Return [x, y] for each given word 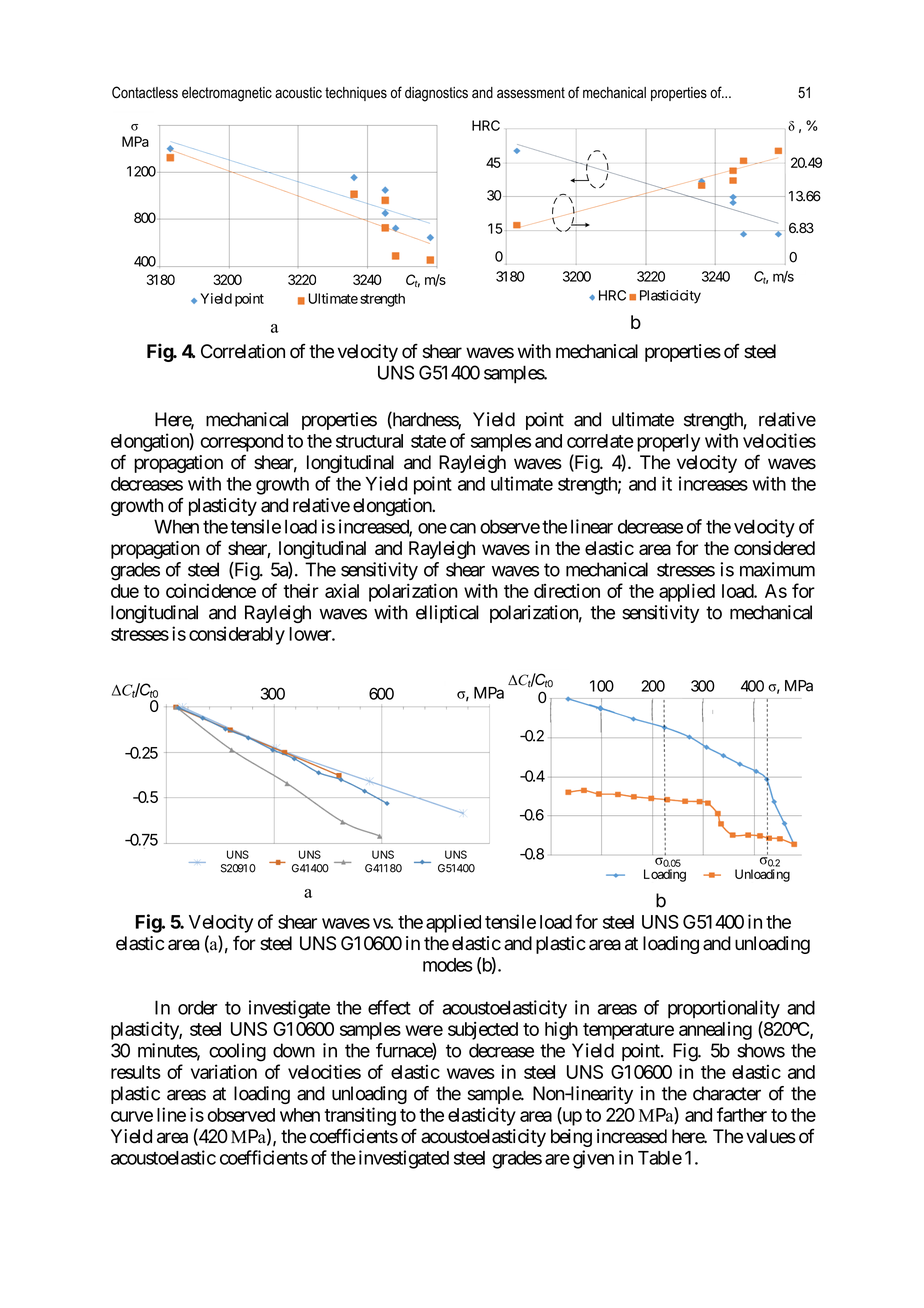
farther [742, 1114]
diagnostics [436, 94]
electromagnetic [227, 94]
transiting [360, 1116]
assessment [531, 93]
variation [224, 1071]
